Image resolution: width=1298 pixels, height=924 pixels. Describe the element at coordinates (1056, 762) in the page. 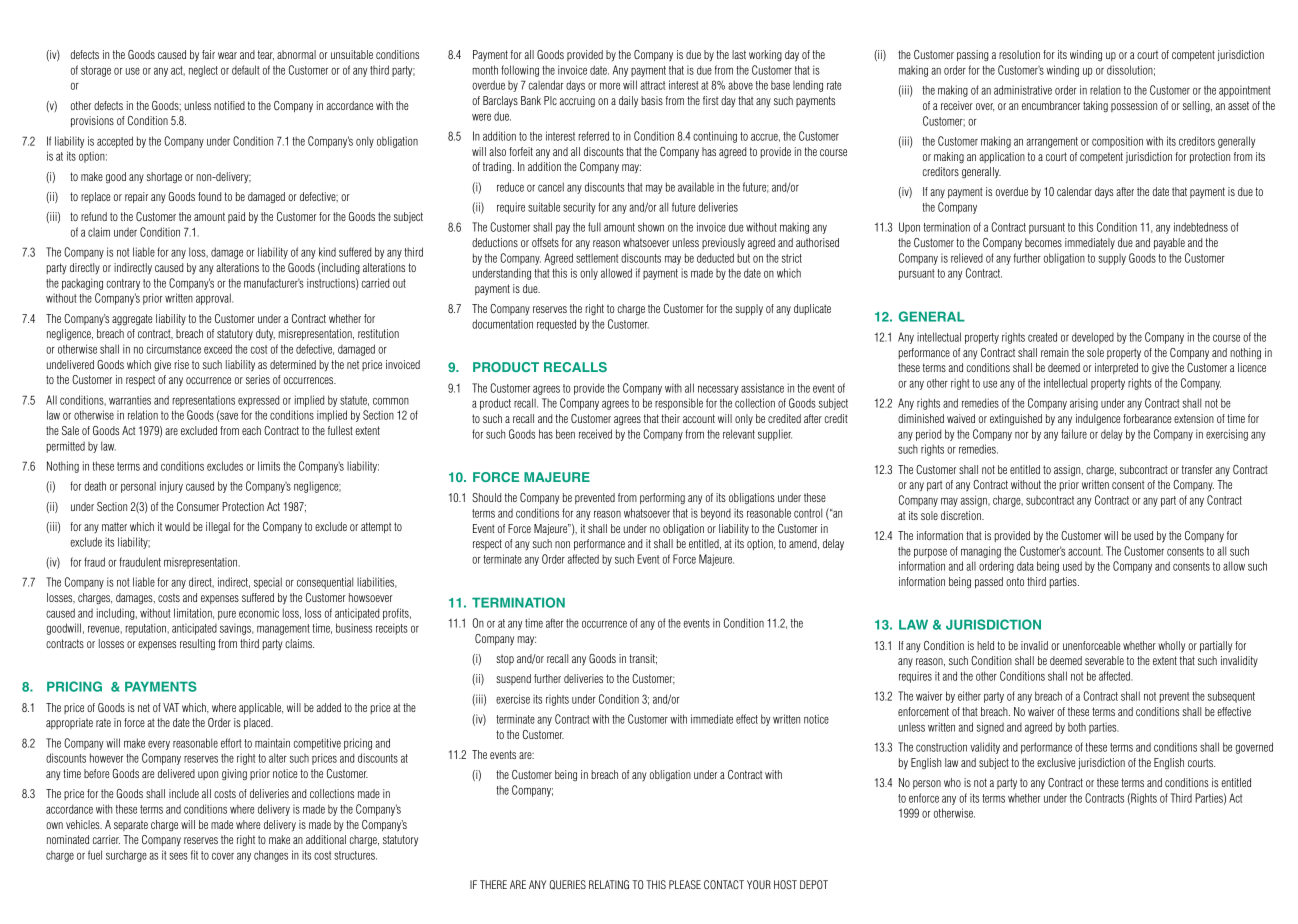

I see `exclusive` at that location.
